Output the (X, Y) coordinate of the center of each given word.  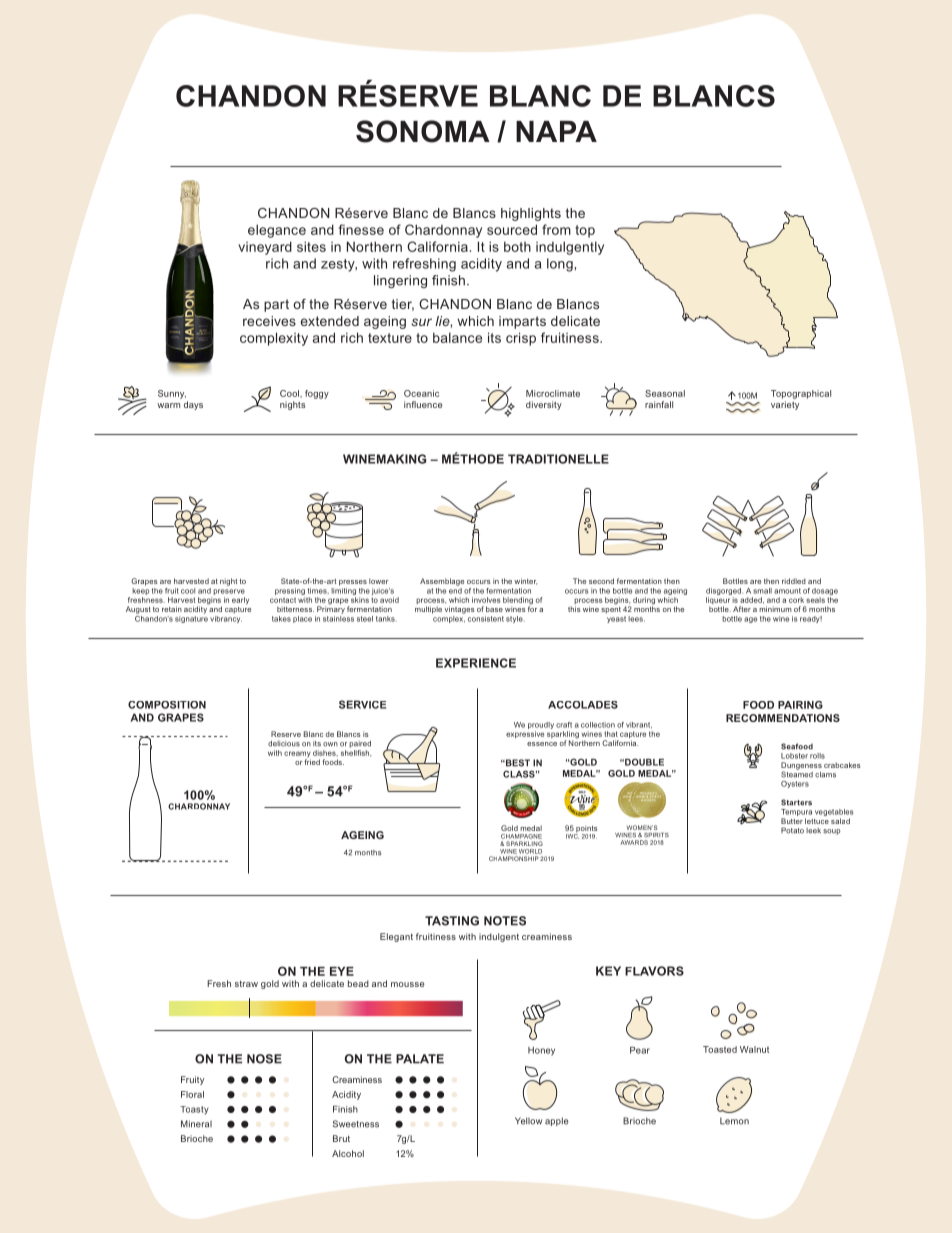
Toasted (720, 1049)
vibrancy (226, 618)
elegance (277, 231)
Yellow (528, 1121)
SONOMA (423, 131)
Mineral (196, 1124)
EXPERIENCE (476, 663)
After (742, 609)
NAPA (556, 131)
